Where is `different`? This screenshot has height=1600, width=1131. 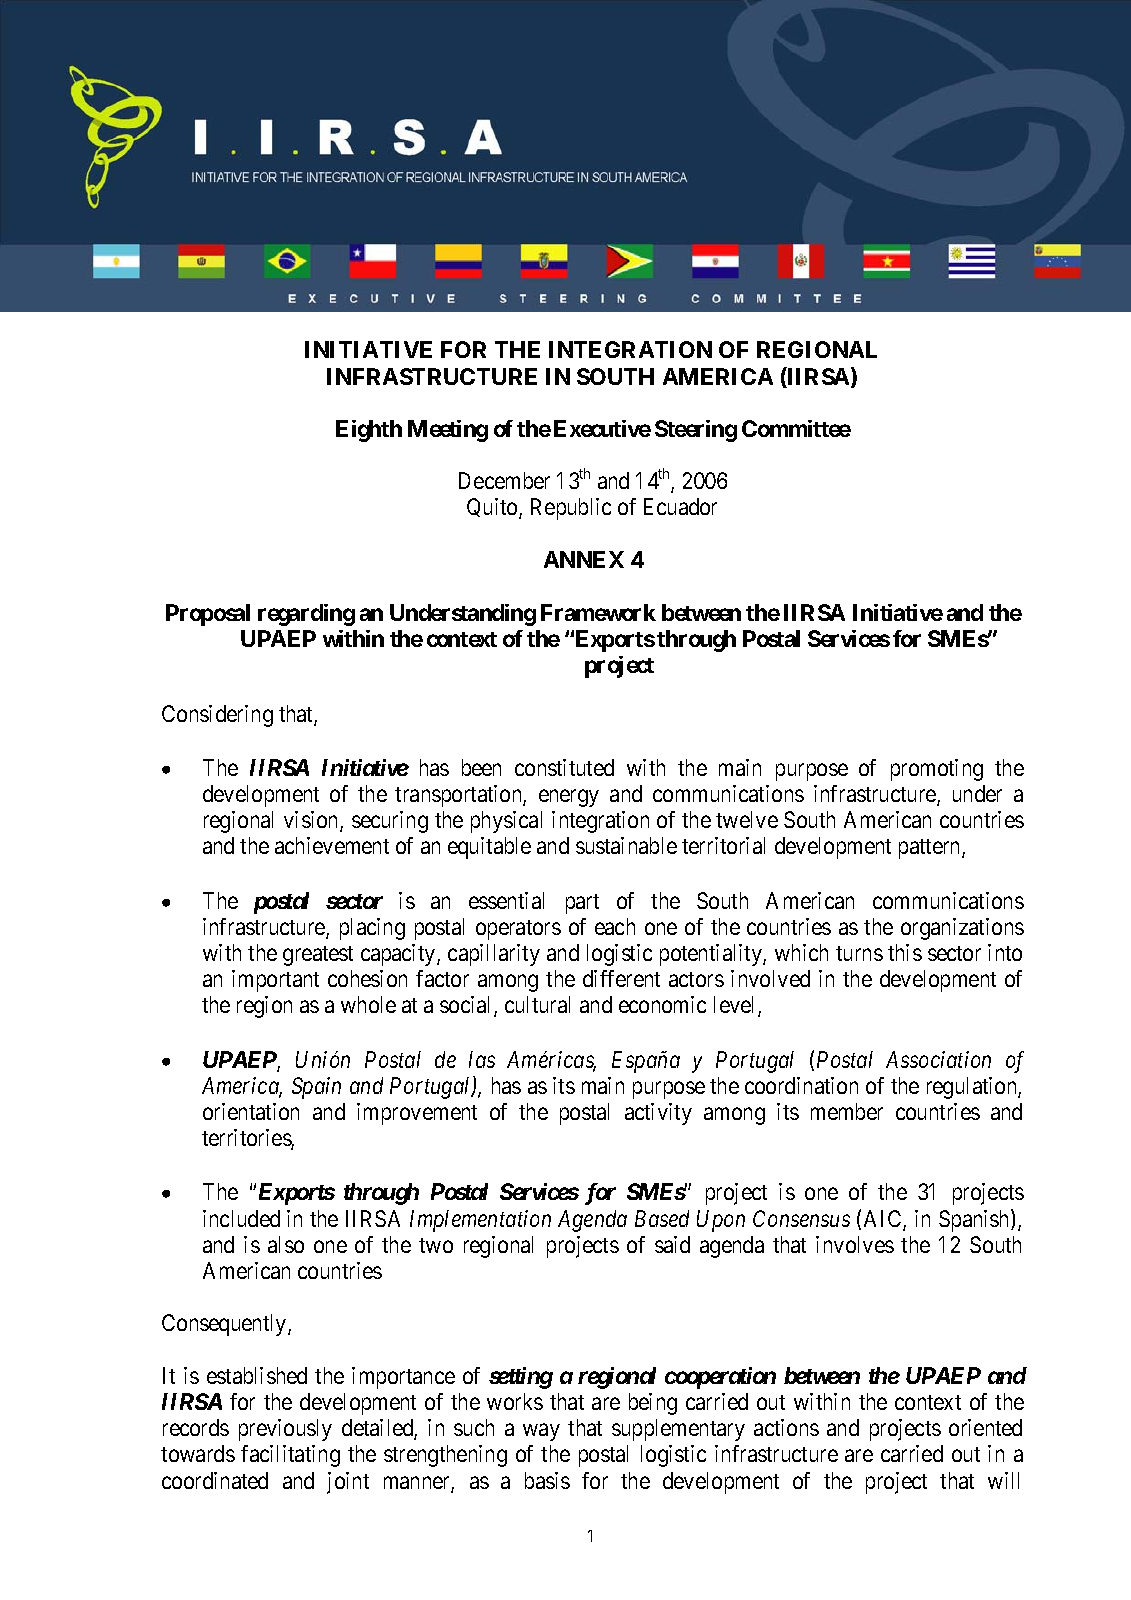 different is located at coordinates (621, 978).
